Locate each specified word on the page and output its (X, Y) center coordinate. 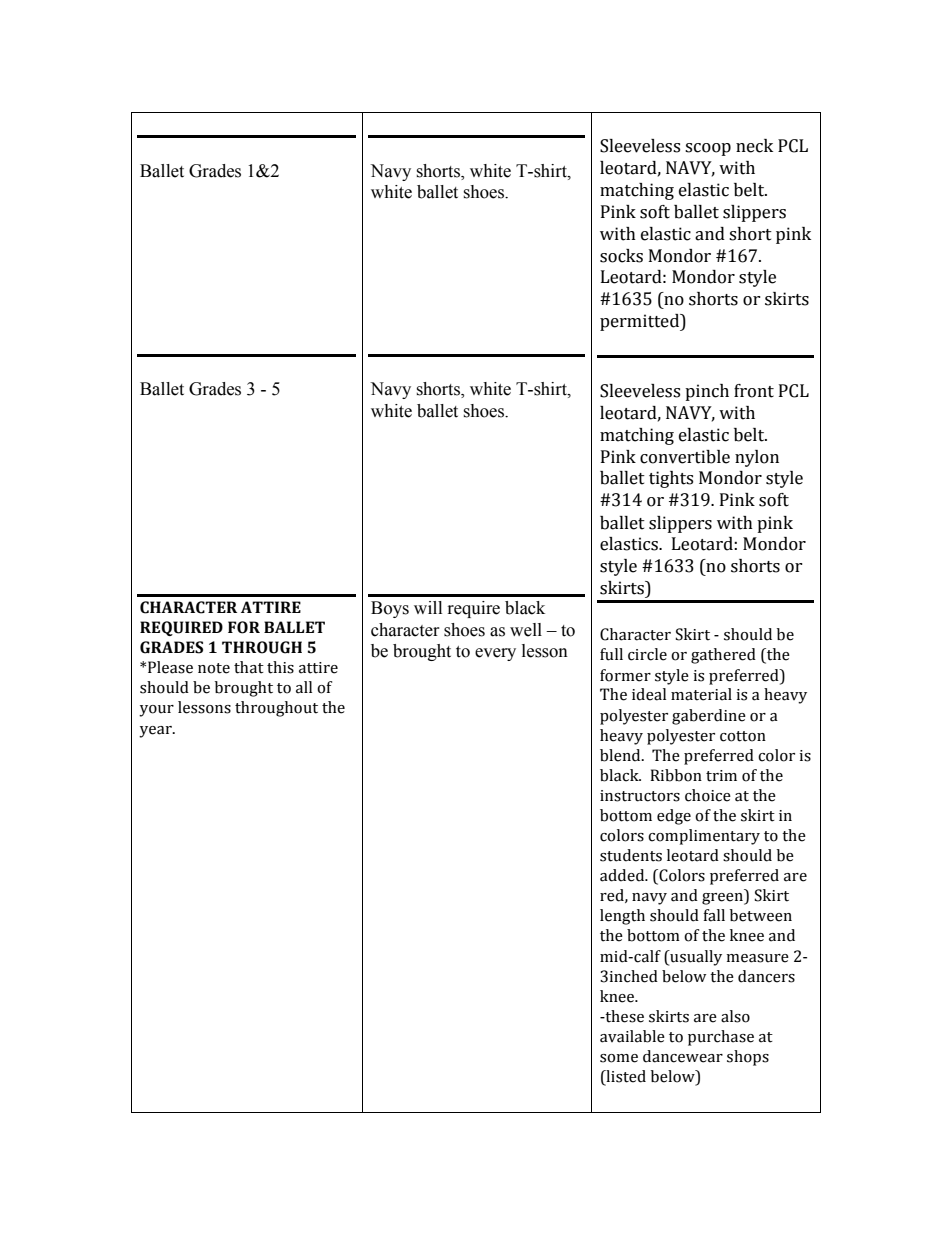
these (623, 1016)
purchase (721, 1038)
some (619, 1058)
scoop (708, 149)
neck (754, 146)
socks (621, 256)
